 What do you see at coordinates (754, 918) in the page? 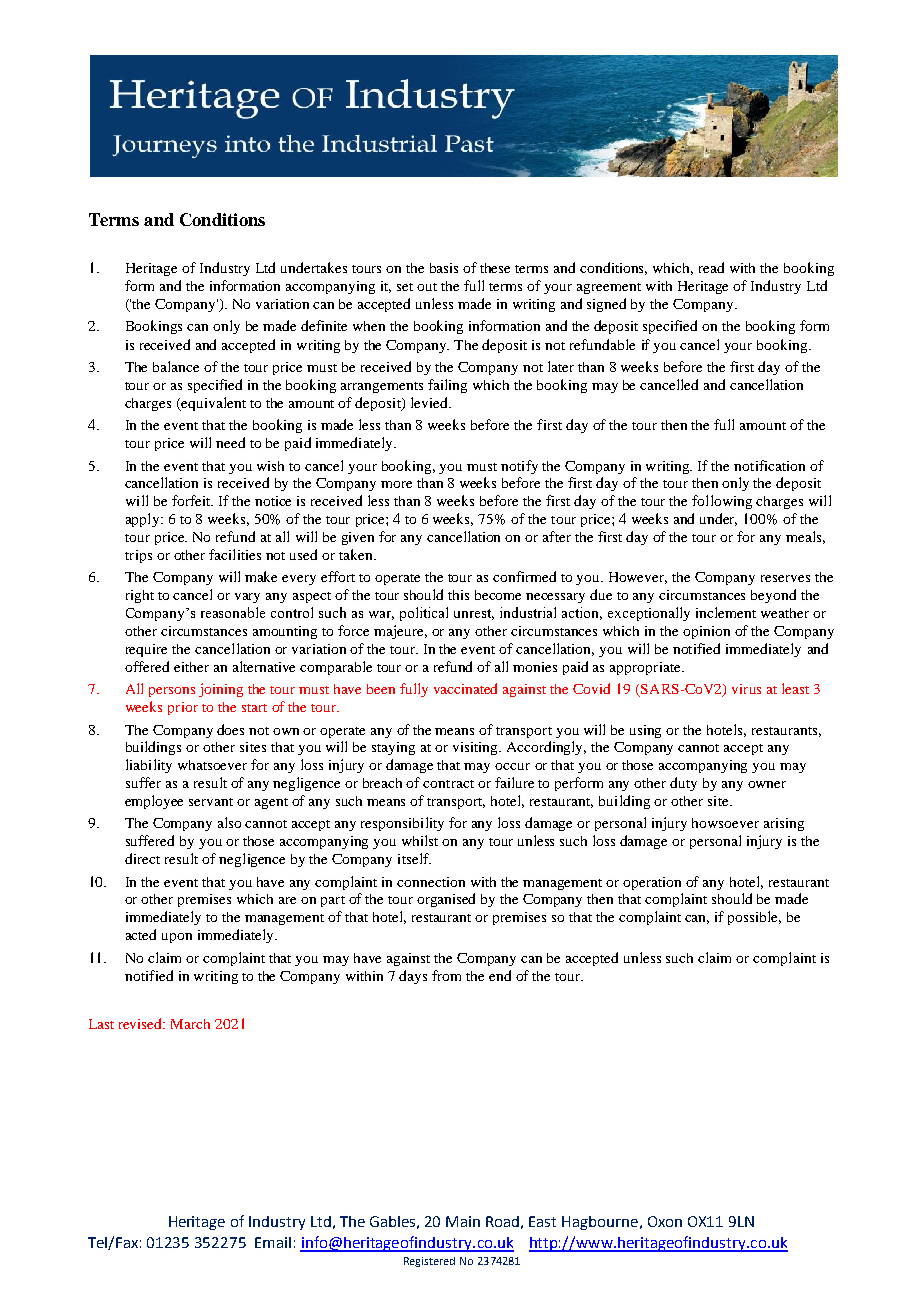
I see `possible` at bounding box center [754, 918].
